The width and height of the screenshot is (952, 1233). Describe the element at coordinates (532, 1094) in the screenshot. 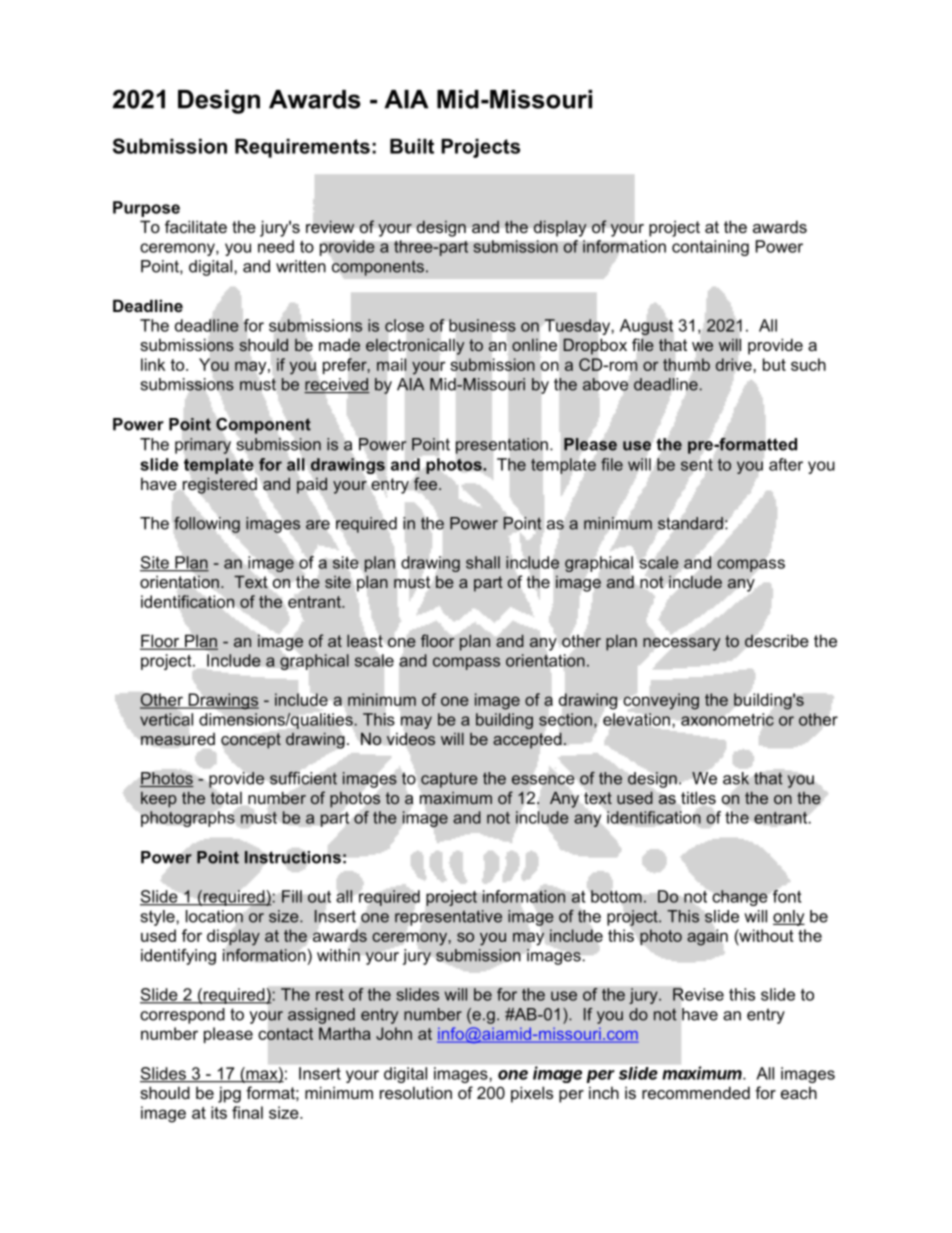

I see `pixels` at that location.
